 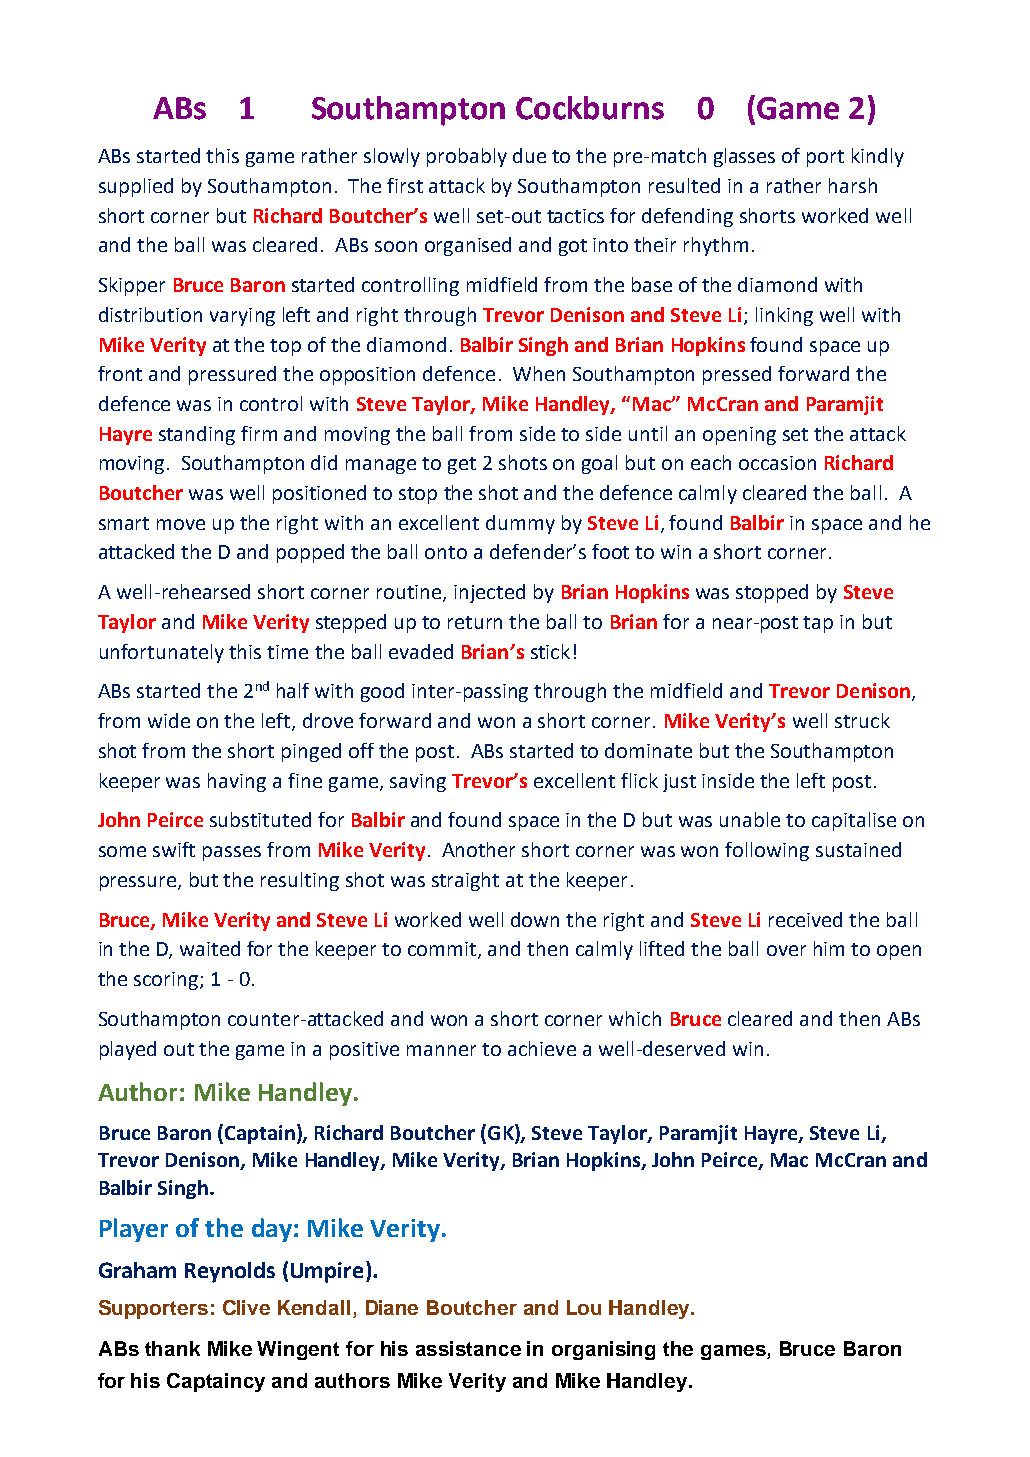 I want to click on get, so click(x=462, y=465).
